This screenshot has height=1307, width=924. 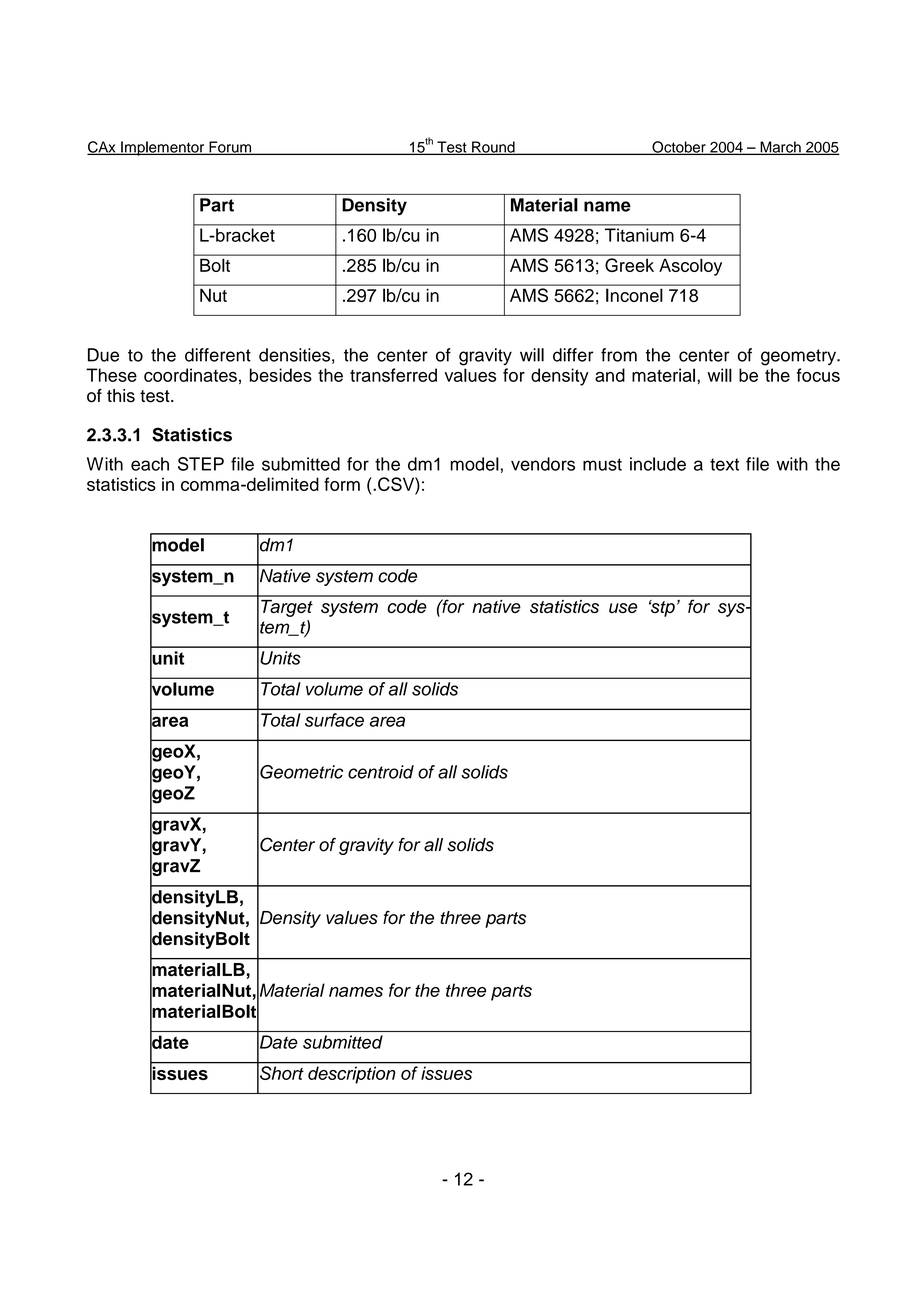 I want to click on description, so click(x=351, y=1075).
